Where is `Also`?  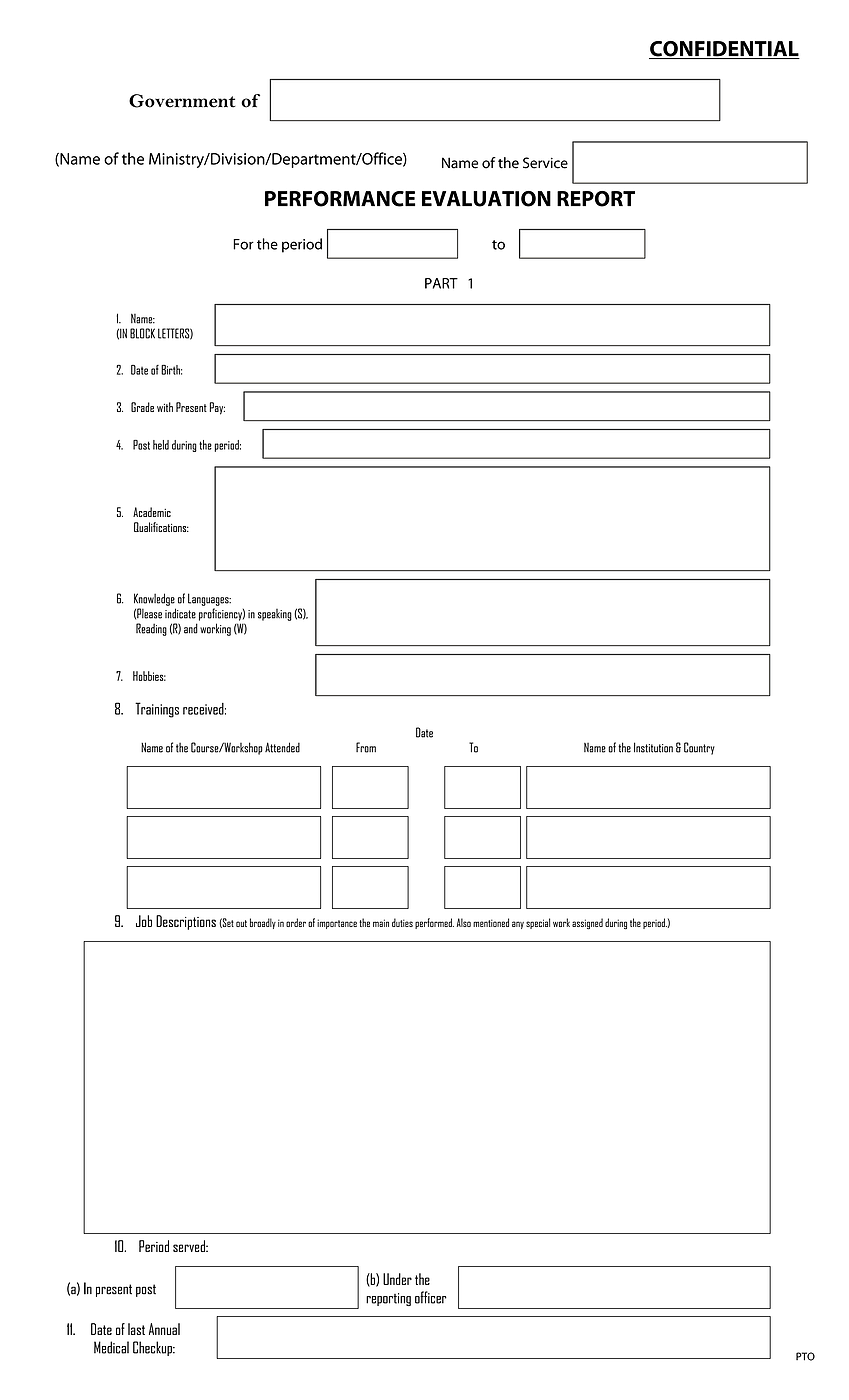 Also is located at coordinates (464, 922).
